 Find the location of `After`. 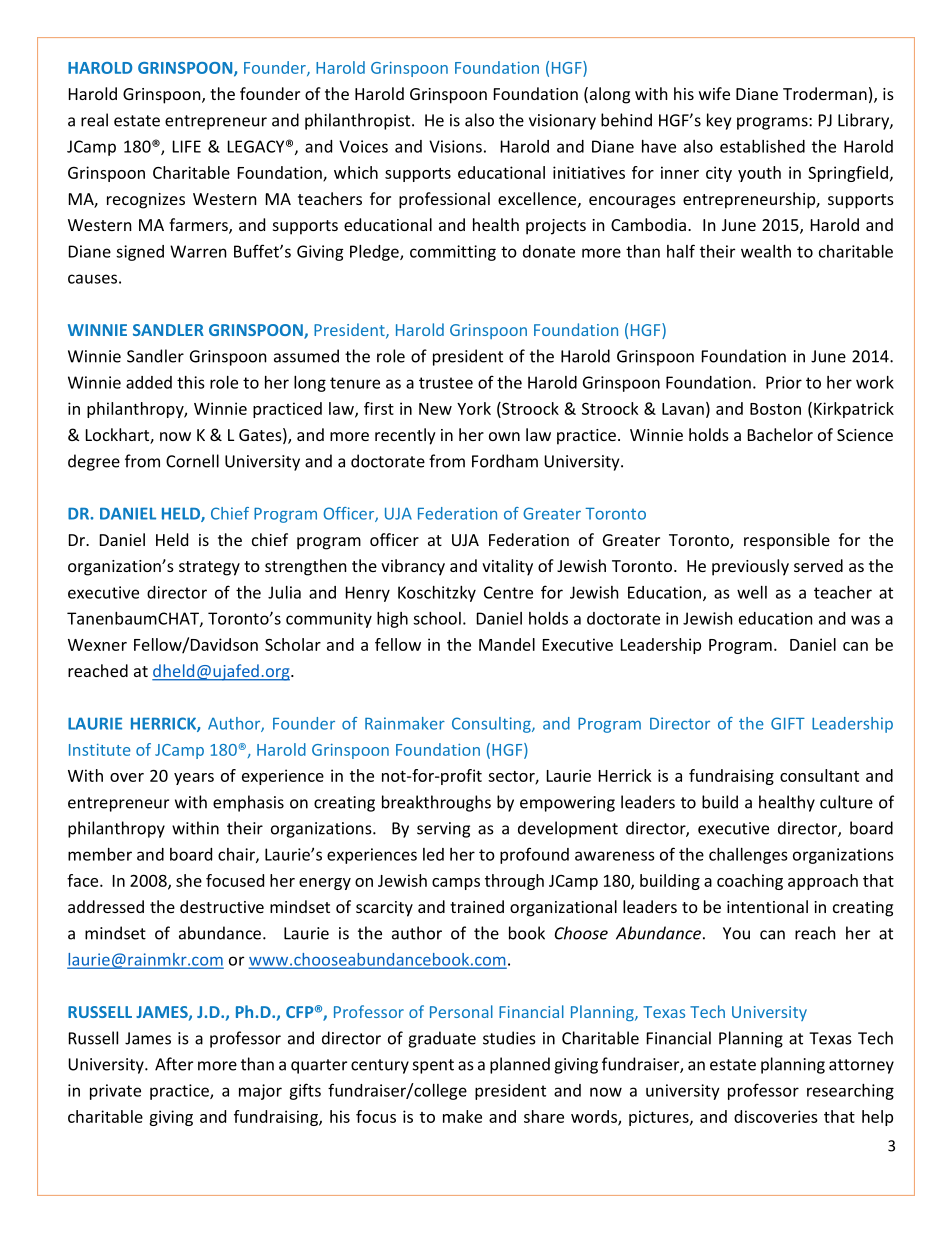

After is located at coordinates (174, 1064).
